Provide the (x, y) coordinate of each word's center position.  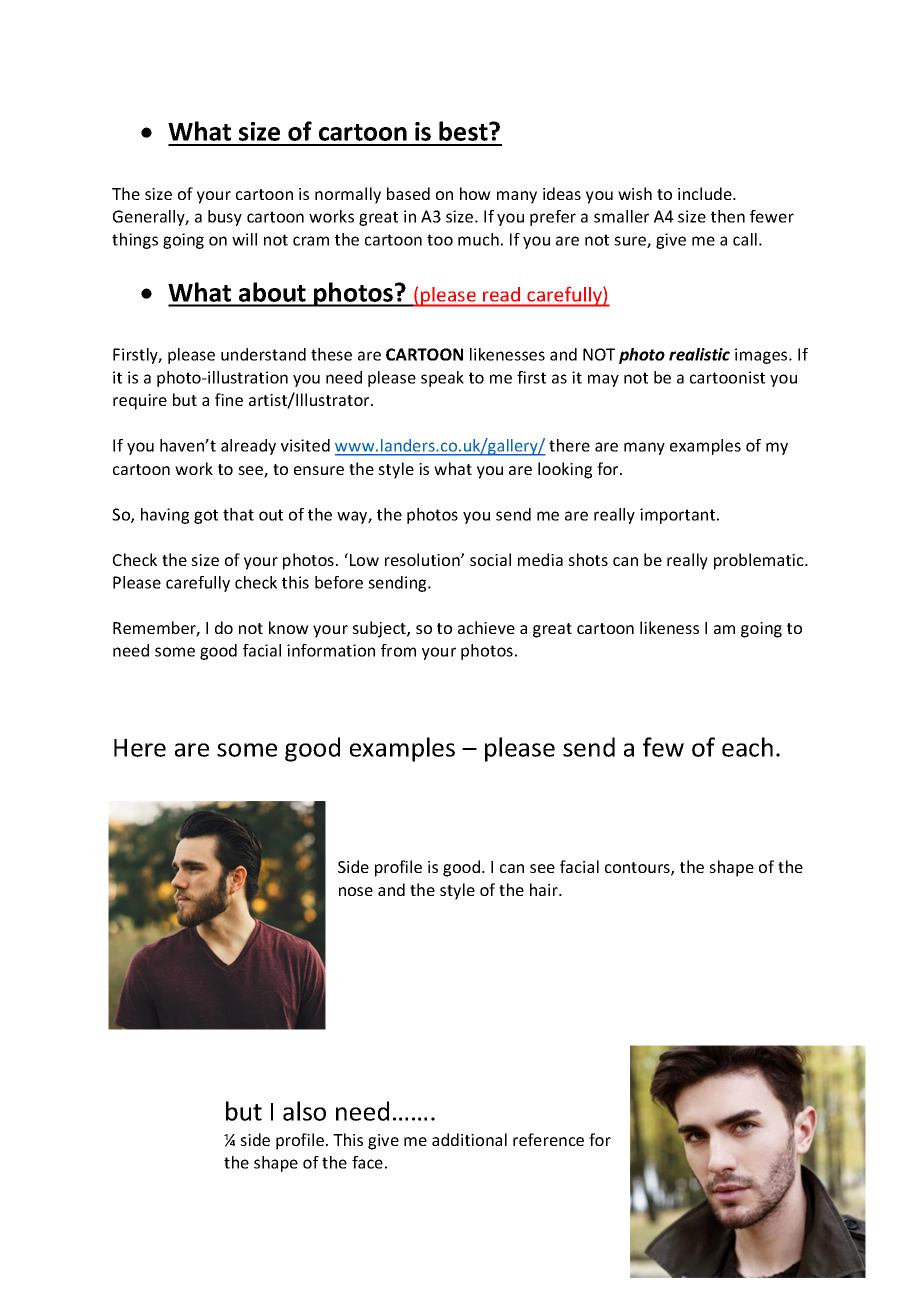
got (206, 516)
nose (356, 891)
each (747, 747)
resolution (423, 559)
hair (545, 889)
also (304, 1111)
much (478, 239)
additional (469, 1139)
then (728, 216)
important (679, 516)
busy (225, 218)
